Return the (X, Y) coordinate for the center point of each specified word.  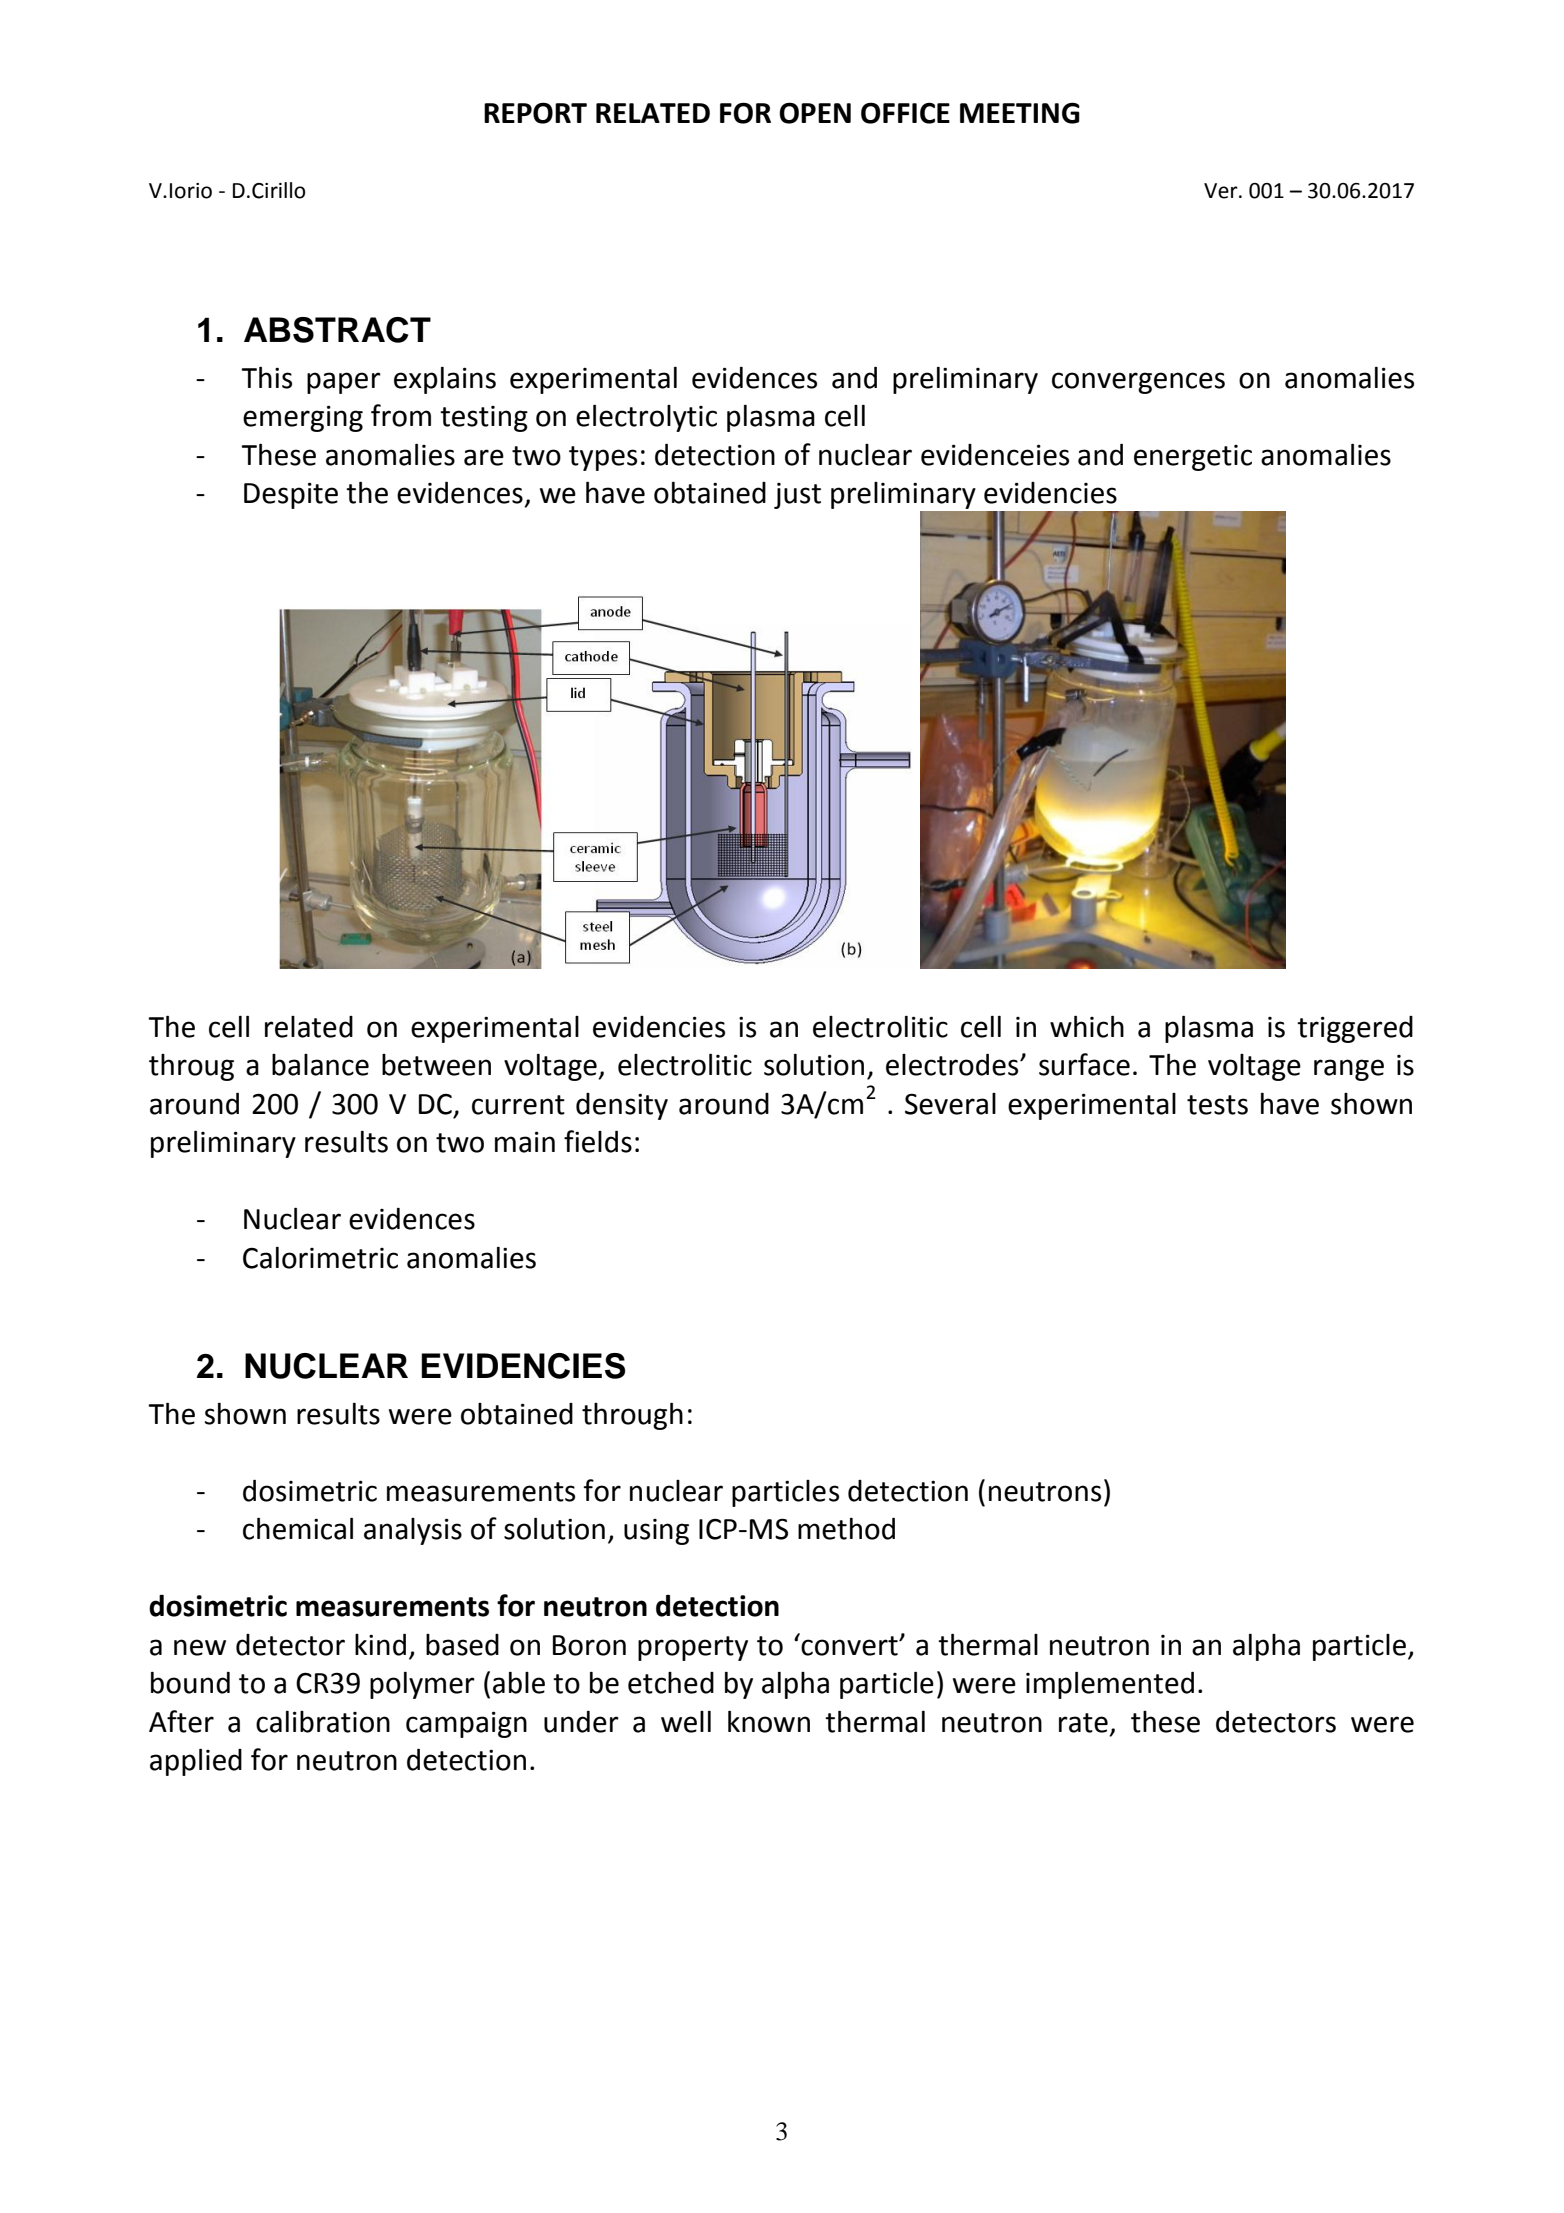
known (769, 1721)
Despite (291, 495)
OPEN (815, 113)
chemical (298, 1528)
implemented (1110, 1685)
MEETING (1020, 113)
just (797, 496)
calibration (323, 1722)
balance (320, 1065)
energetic (1193, 458)
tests (1217, 1105)
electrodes (953, 1065)
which (1087, 1026)
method (846, 1529)
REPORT (535, 113)
